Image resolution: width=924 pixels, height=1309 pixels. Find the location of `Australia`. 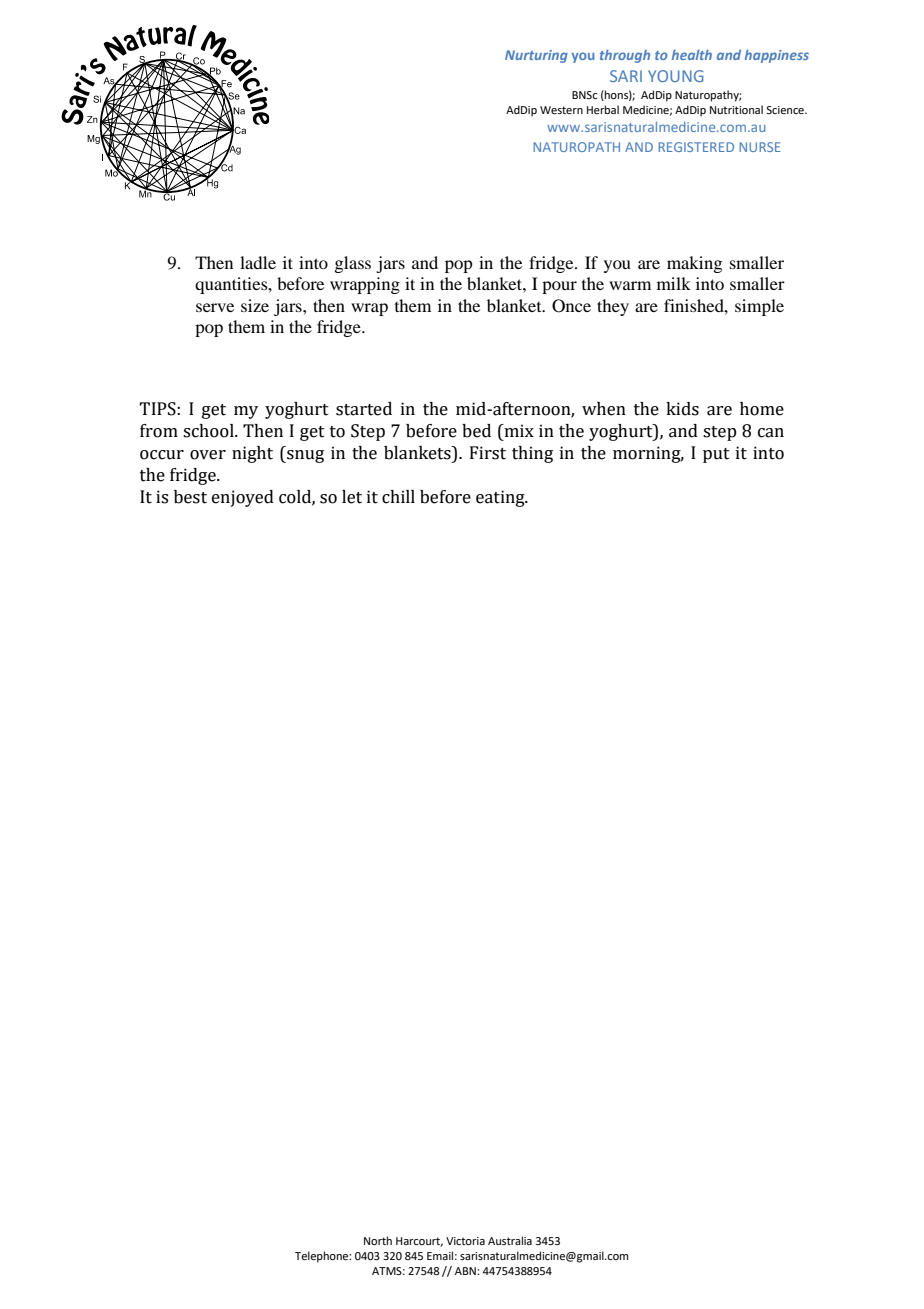

Australia is located at coordinates (510, 1240).
